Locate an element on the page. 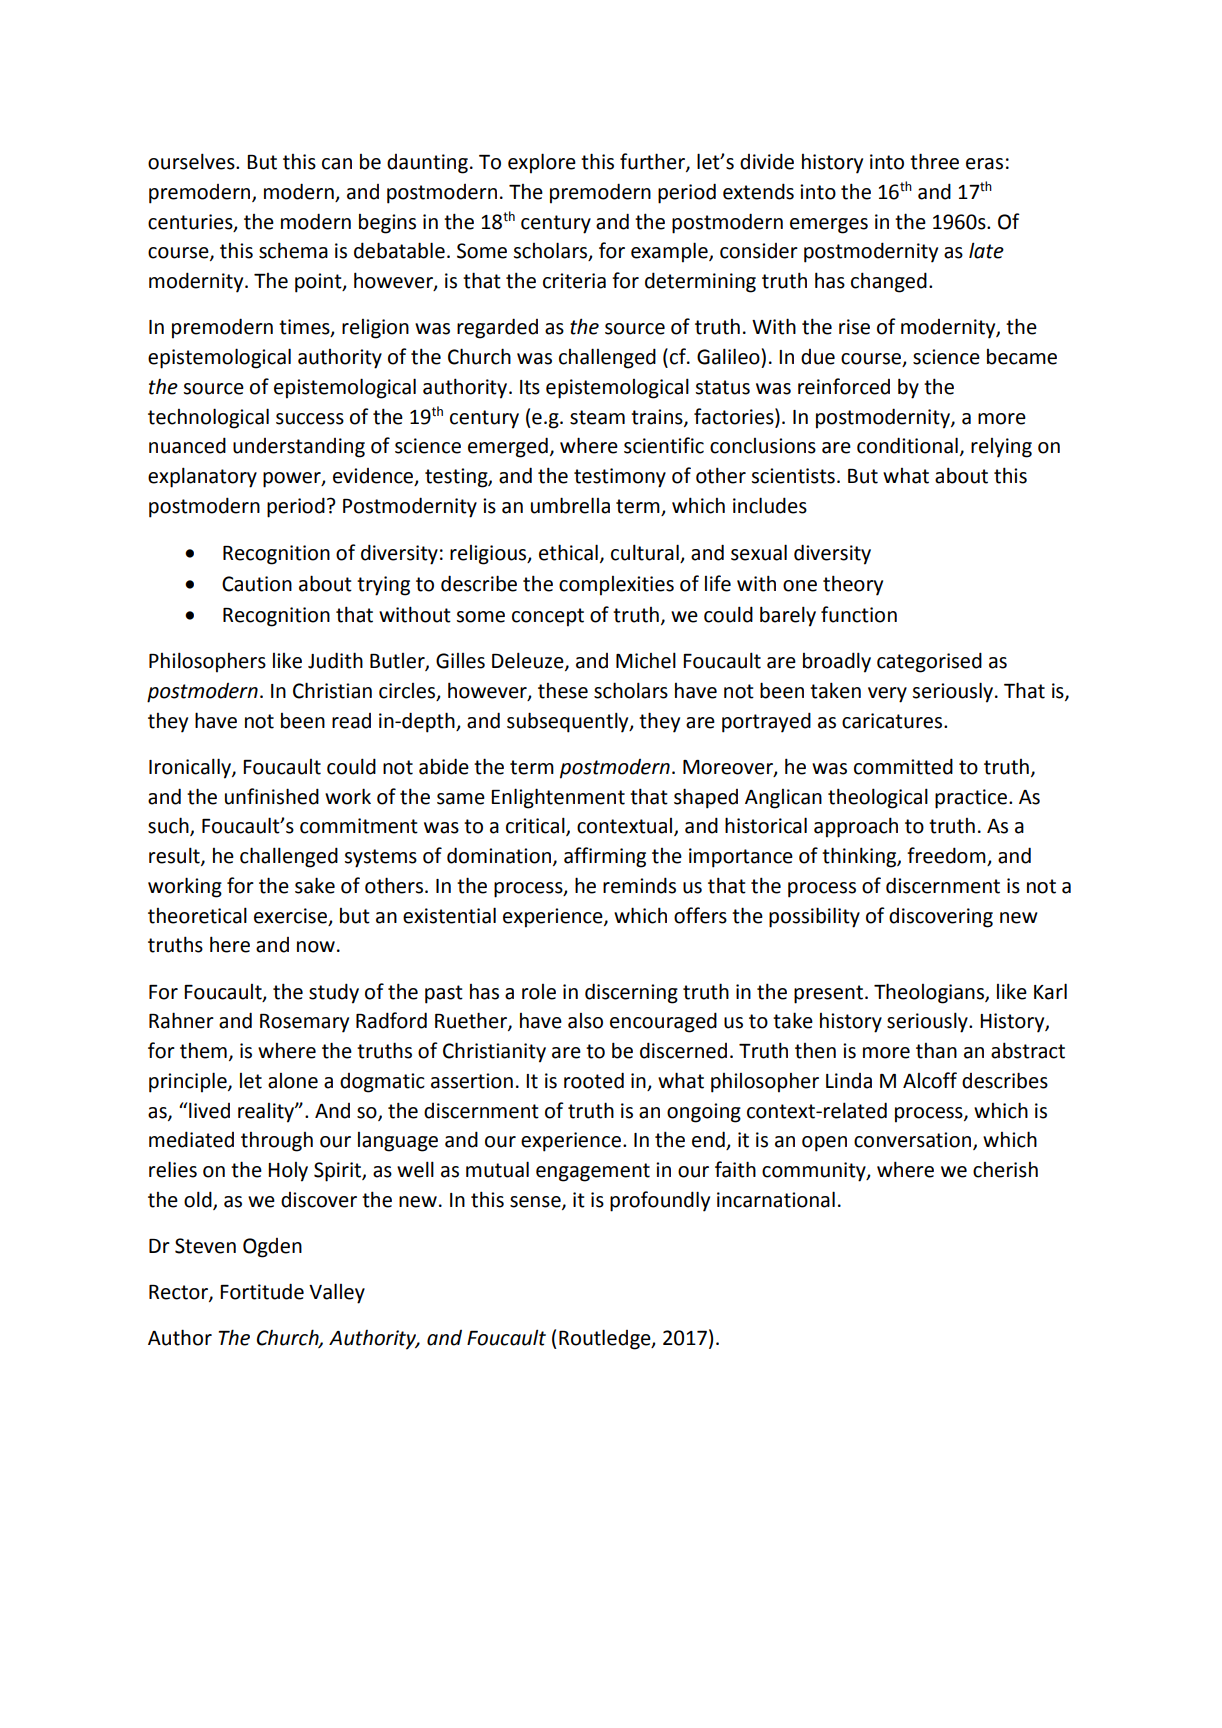 This document has height=1728, width=1222. freedom is located at coordinates (947, 856).
